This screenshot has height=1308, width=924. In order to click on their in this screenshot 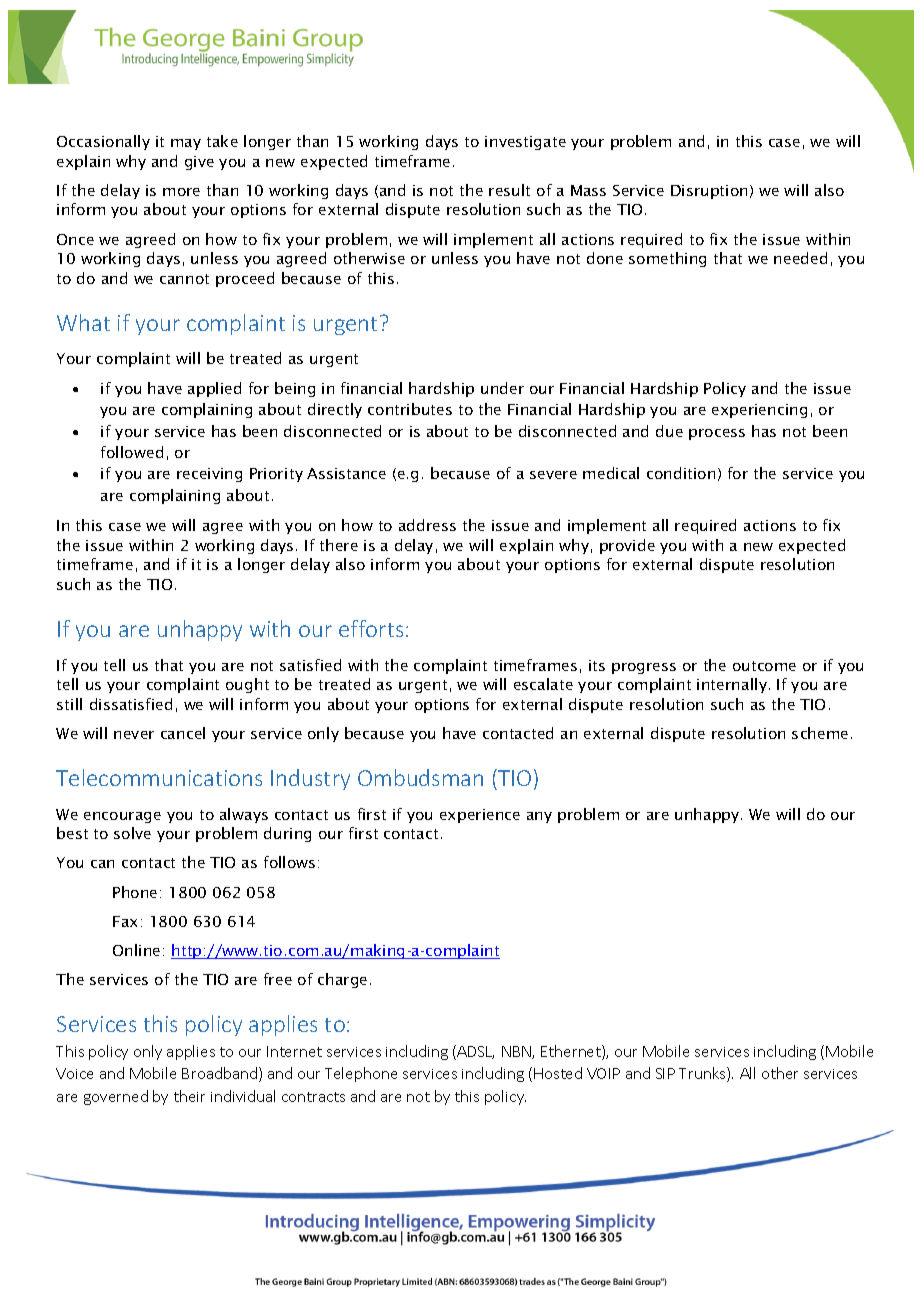, I will do `click(189, 1096)`.
